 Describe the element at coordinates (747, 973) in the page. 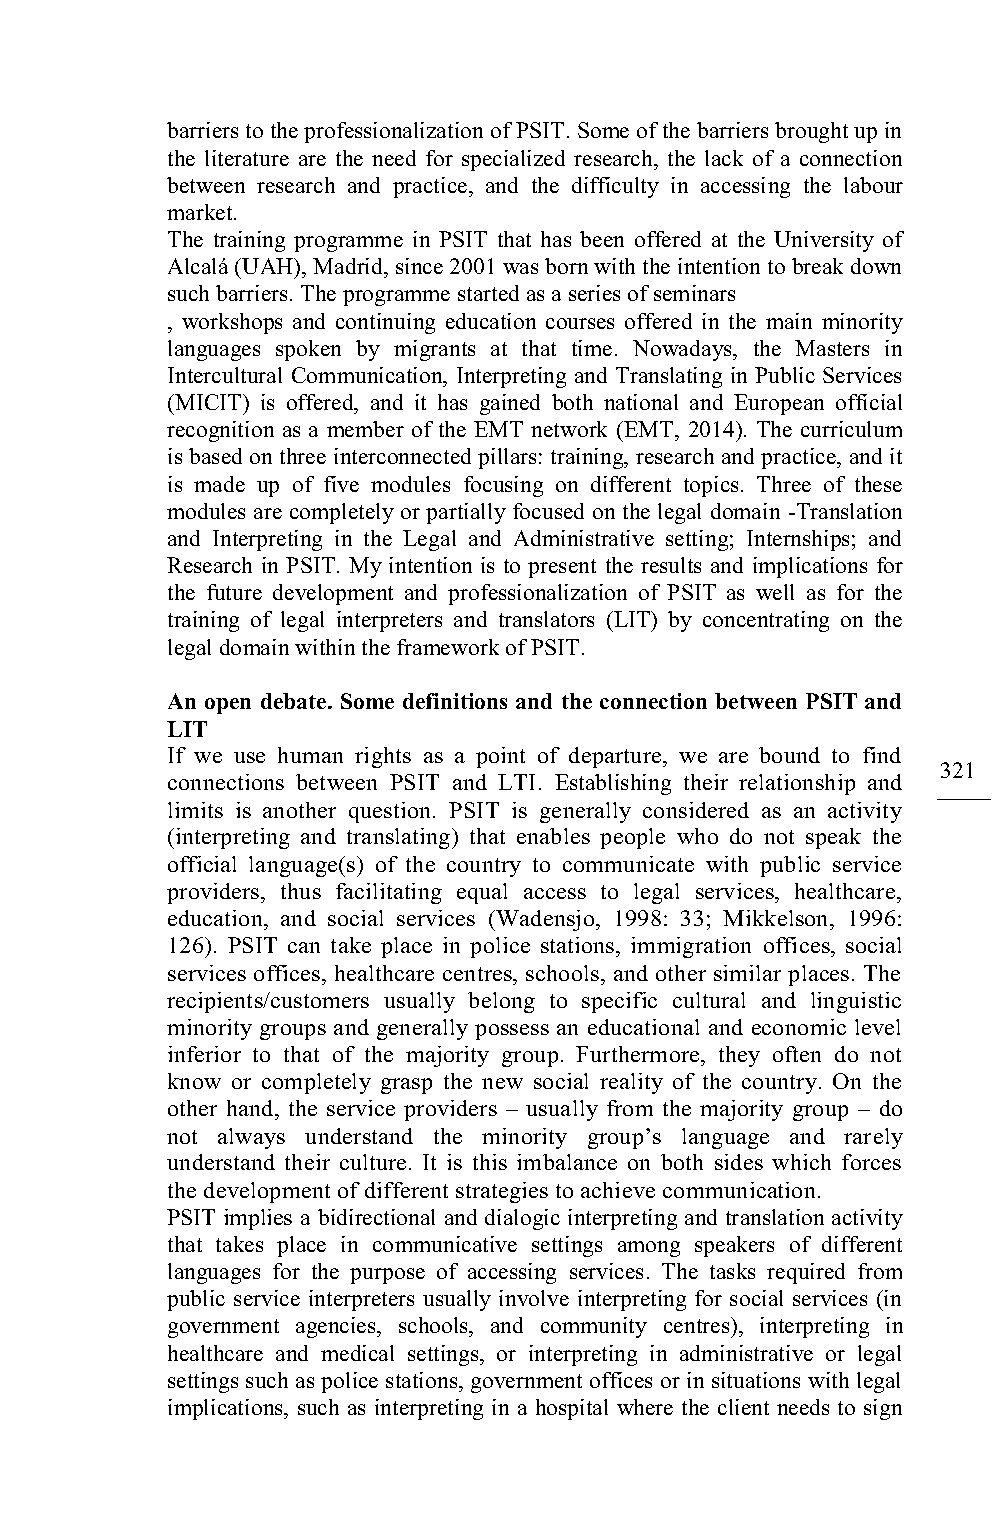

I see `similar` at that location.
